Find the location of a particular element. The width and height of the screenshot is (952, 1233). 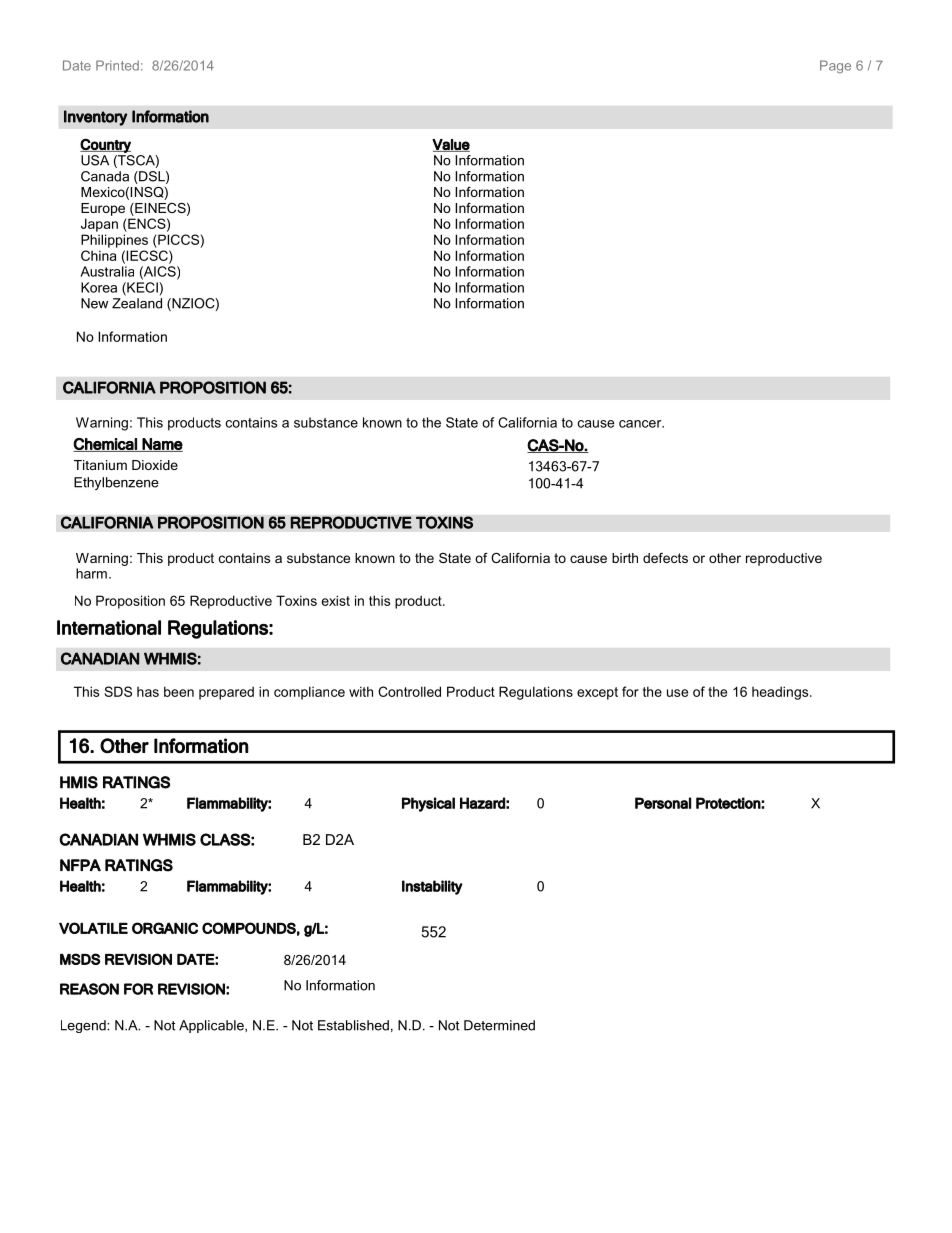

defects is located at coordinates (665, 558).
